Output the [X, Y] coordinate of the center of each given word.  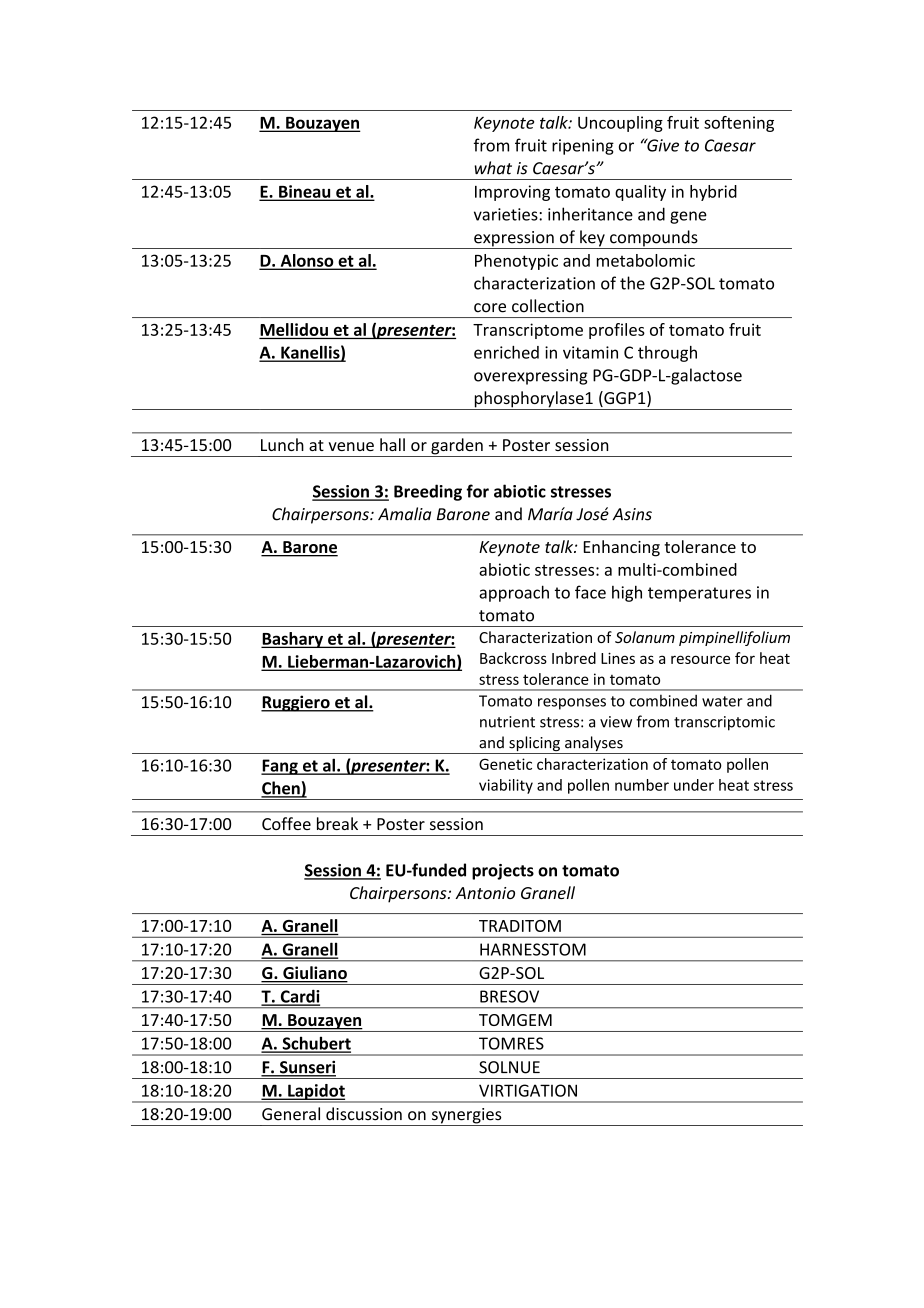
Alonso [307, 261]
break [337, 823]
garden [457, 447]
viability [506, 786]
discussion [364, 1114]
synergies [466, 1117]
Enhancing [622, 548]
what [493, 168]
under [694, 785]
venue [351, 446]
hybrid [713, 193]
